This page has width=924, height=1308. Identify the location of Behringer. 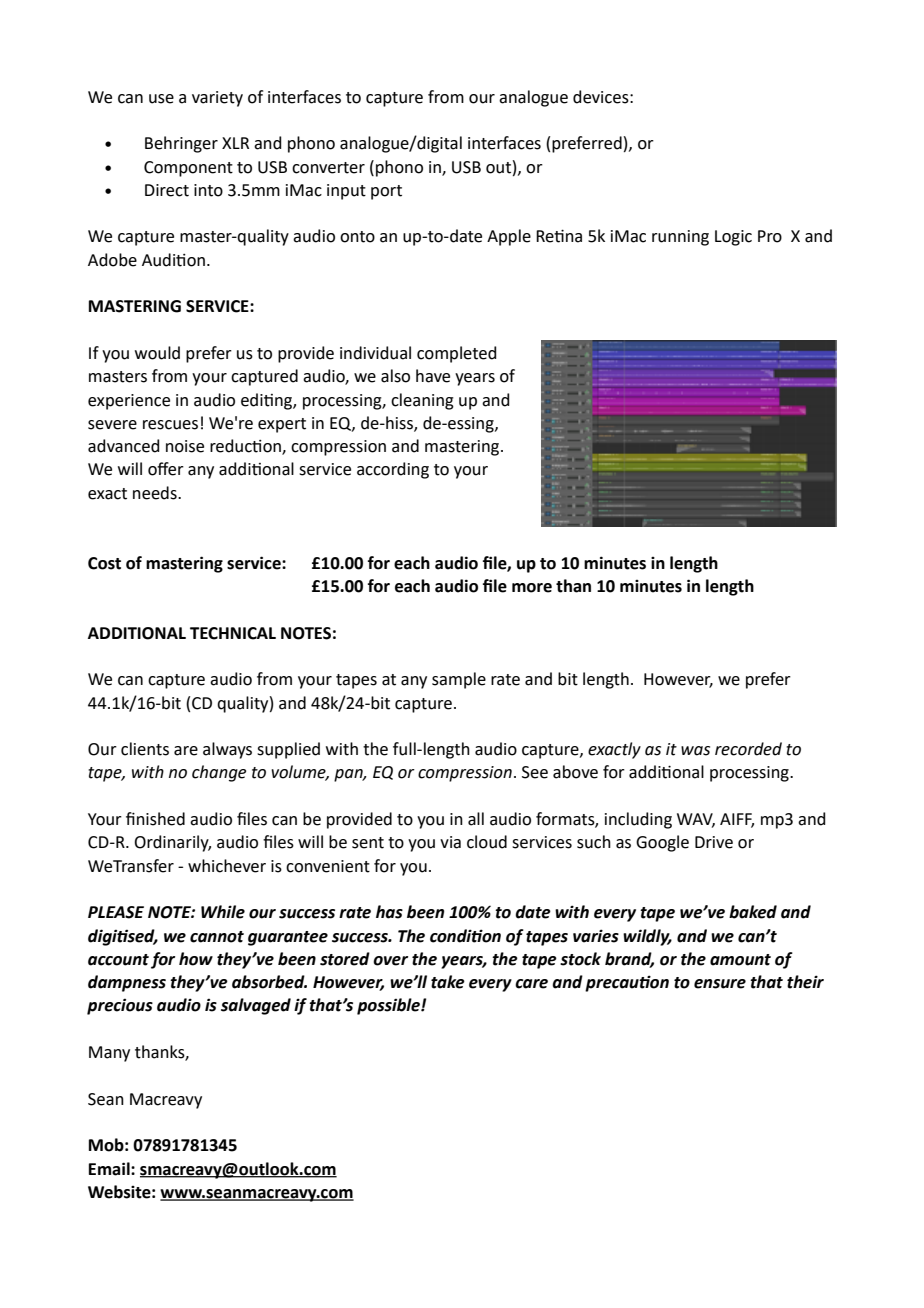
(181, 144).
